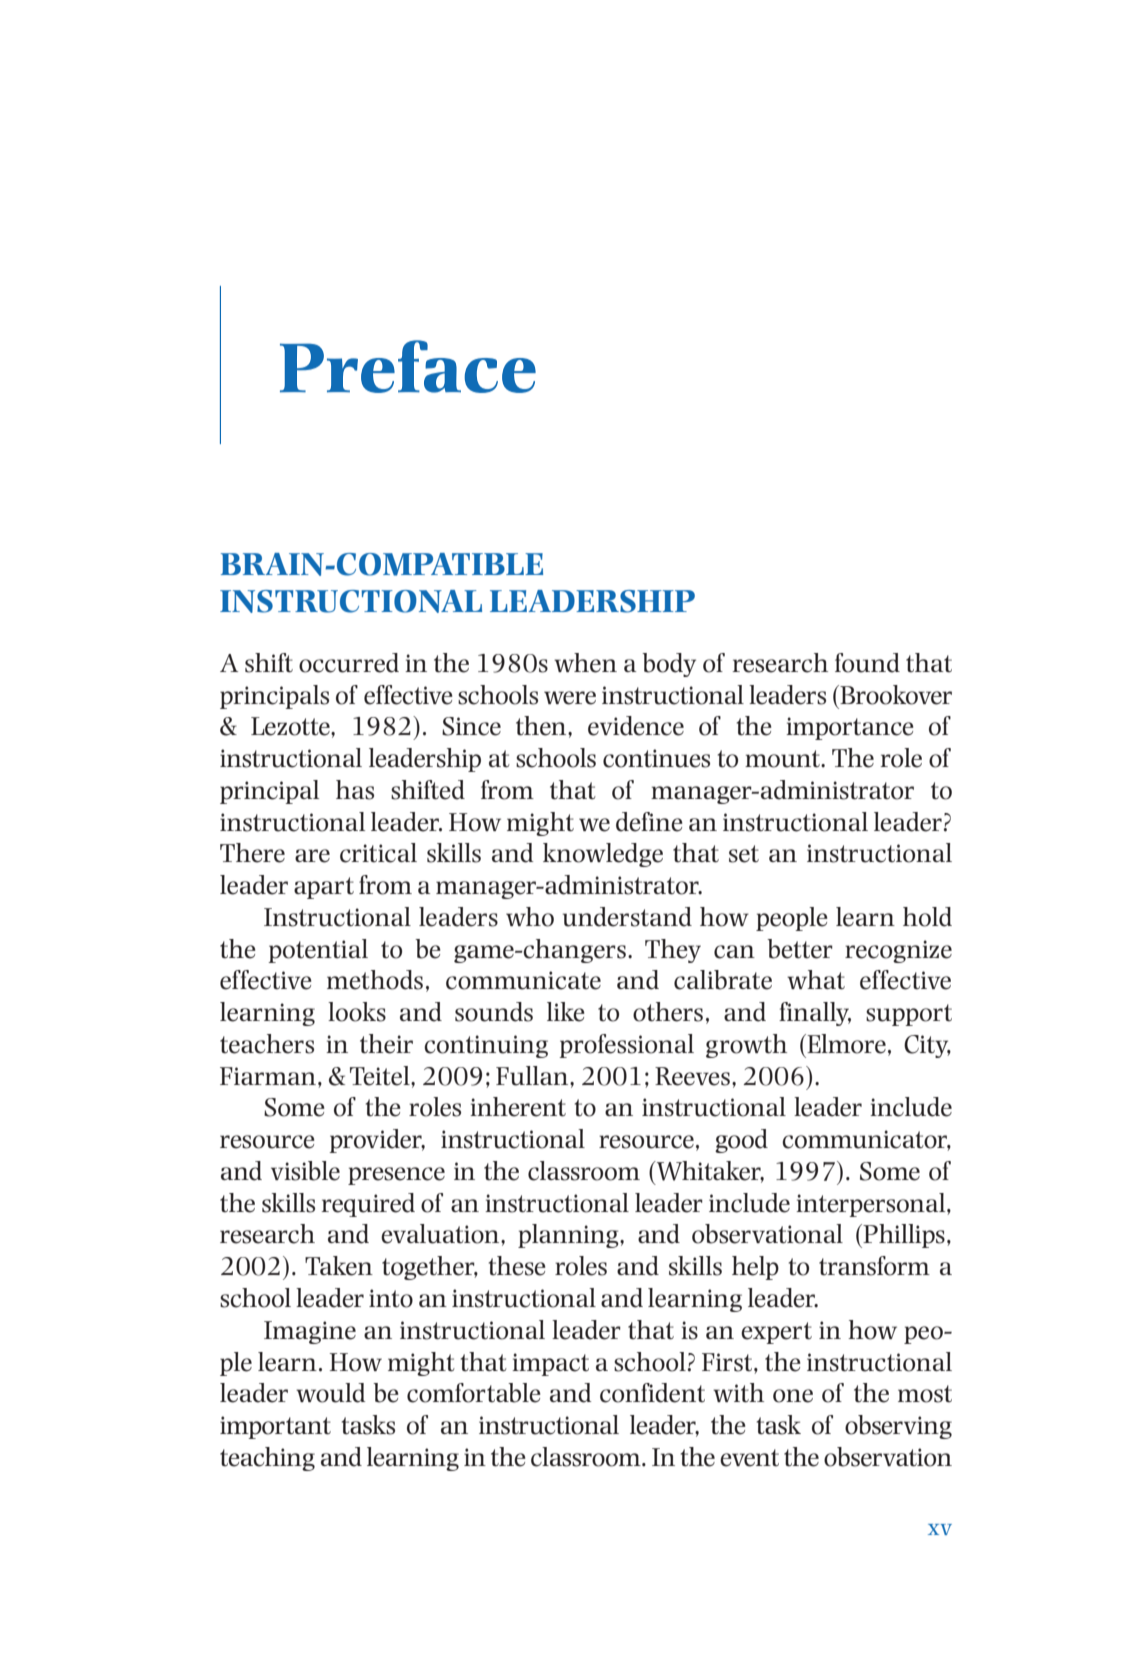 The height and width of the document is (1671, 1143). What do you see at coordinates (324, 888) in the document?
I see `apart` at bounding box center [324, 888].
